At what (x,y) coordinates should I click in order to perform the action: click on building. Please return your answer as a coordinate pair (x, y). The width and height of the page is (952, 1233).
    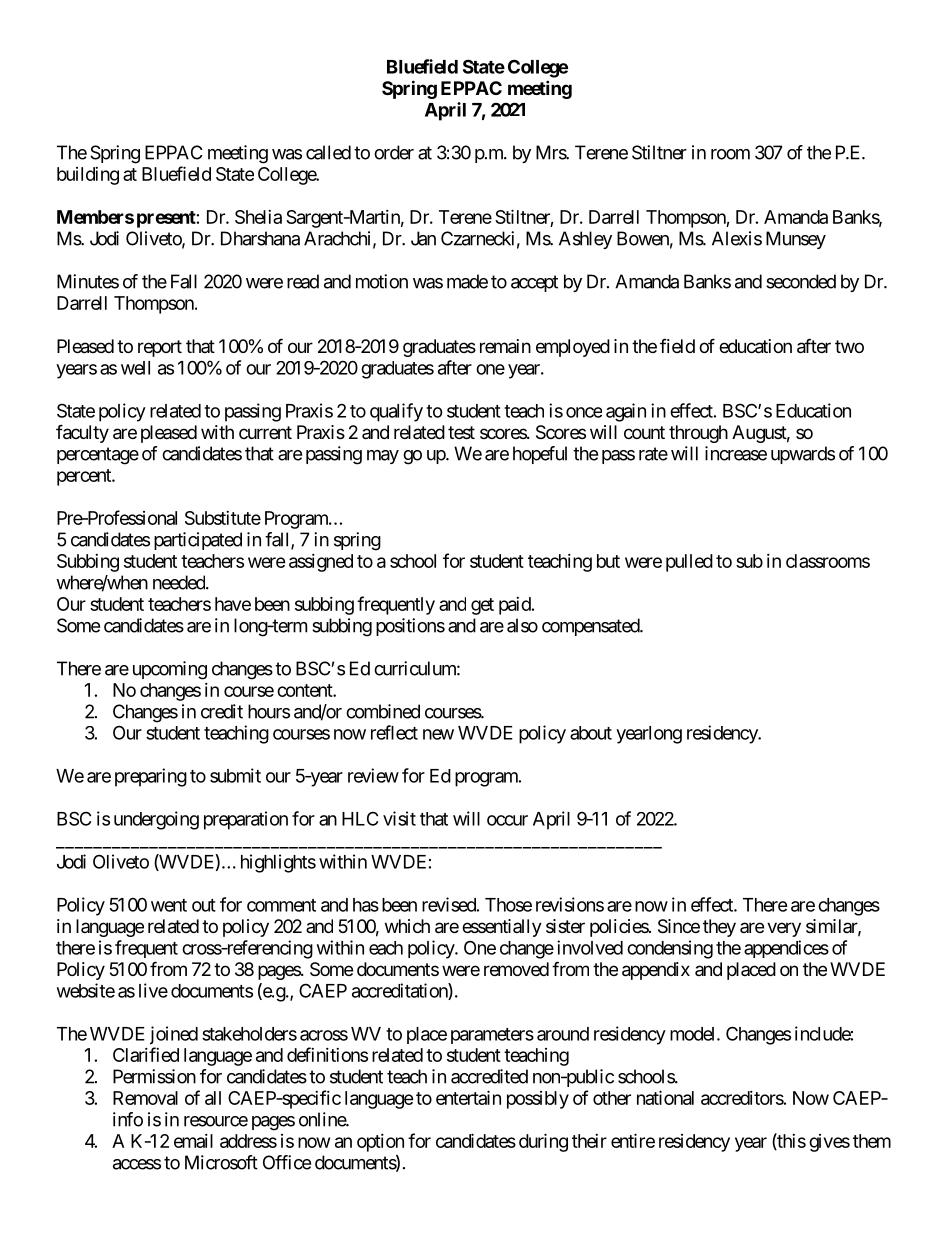
    Looking at the image, I should click on (88, 176).
